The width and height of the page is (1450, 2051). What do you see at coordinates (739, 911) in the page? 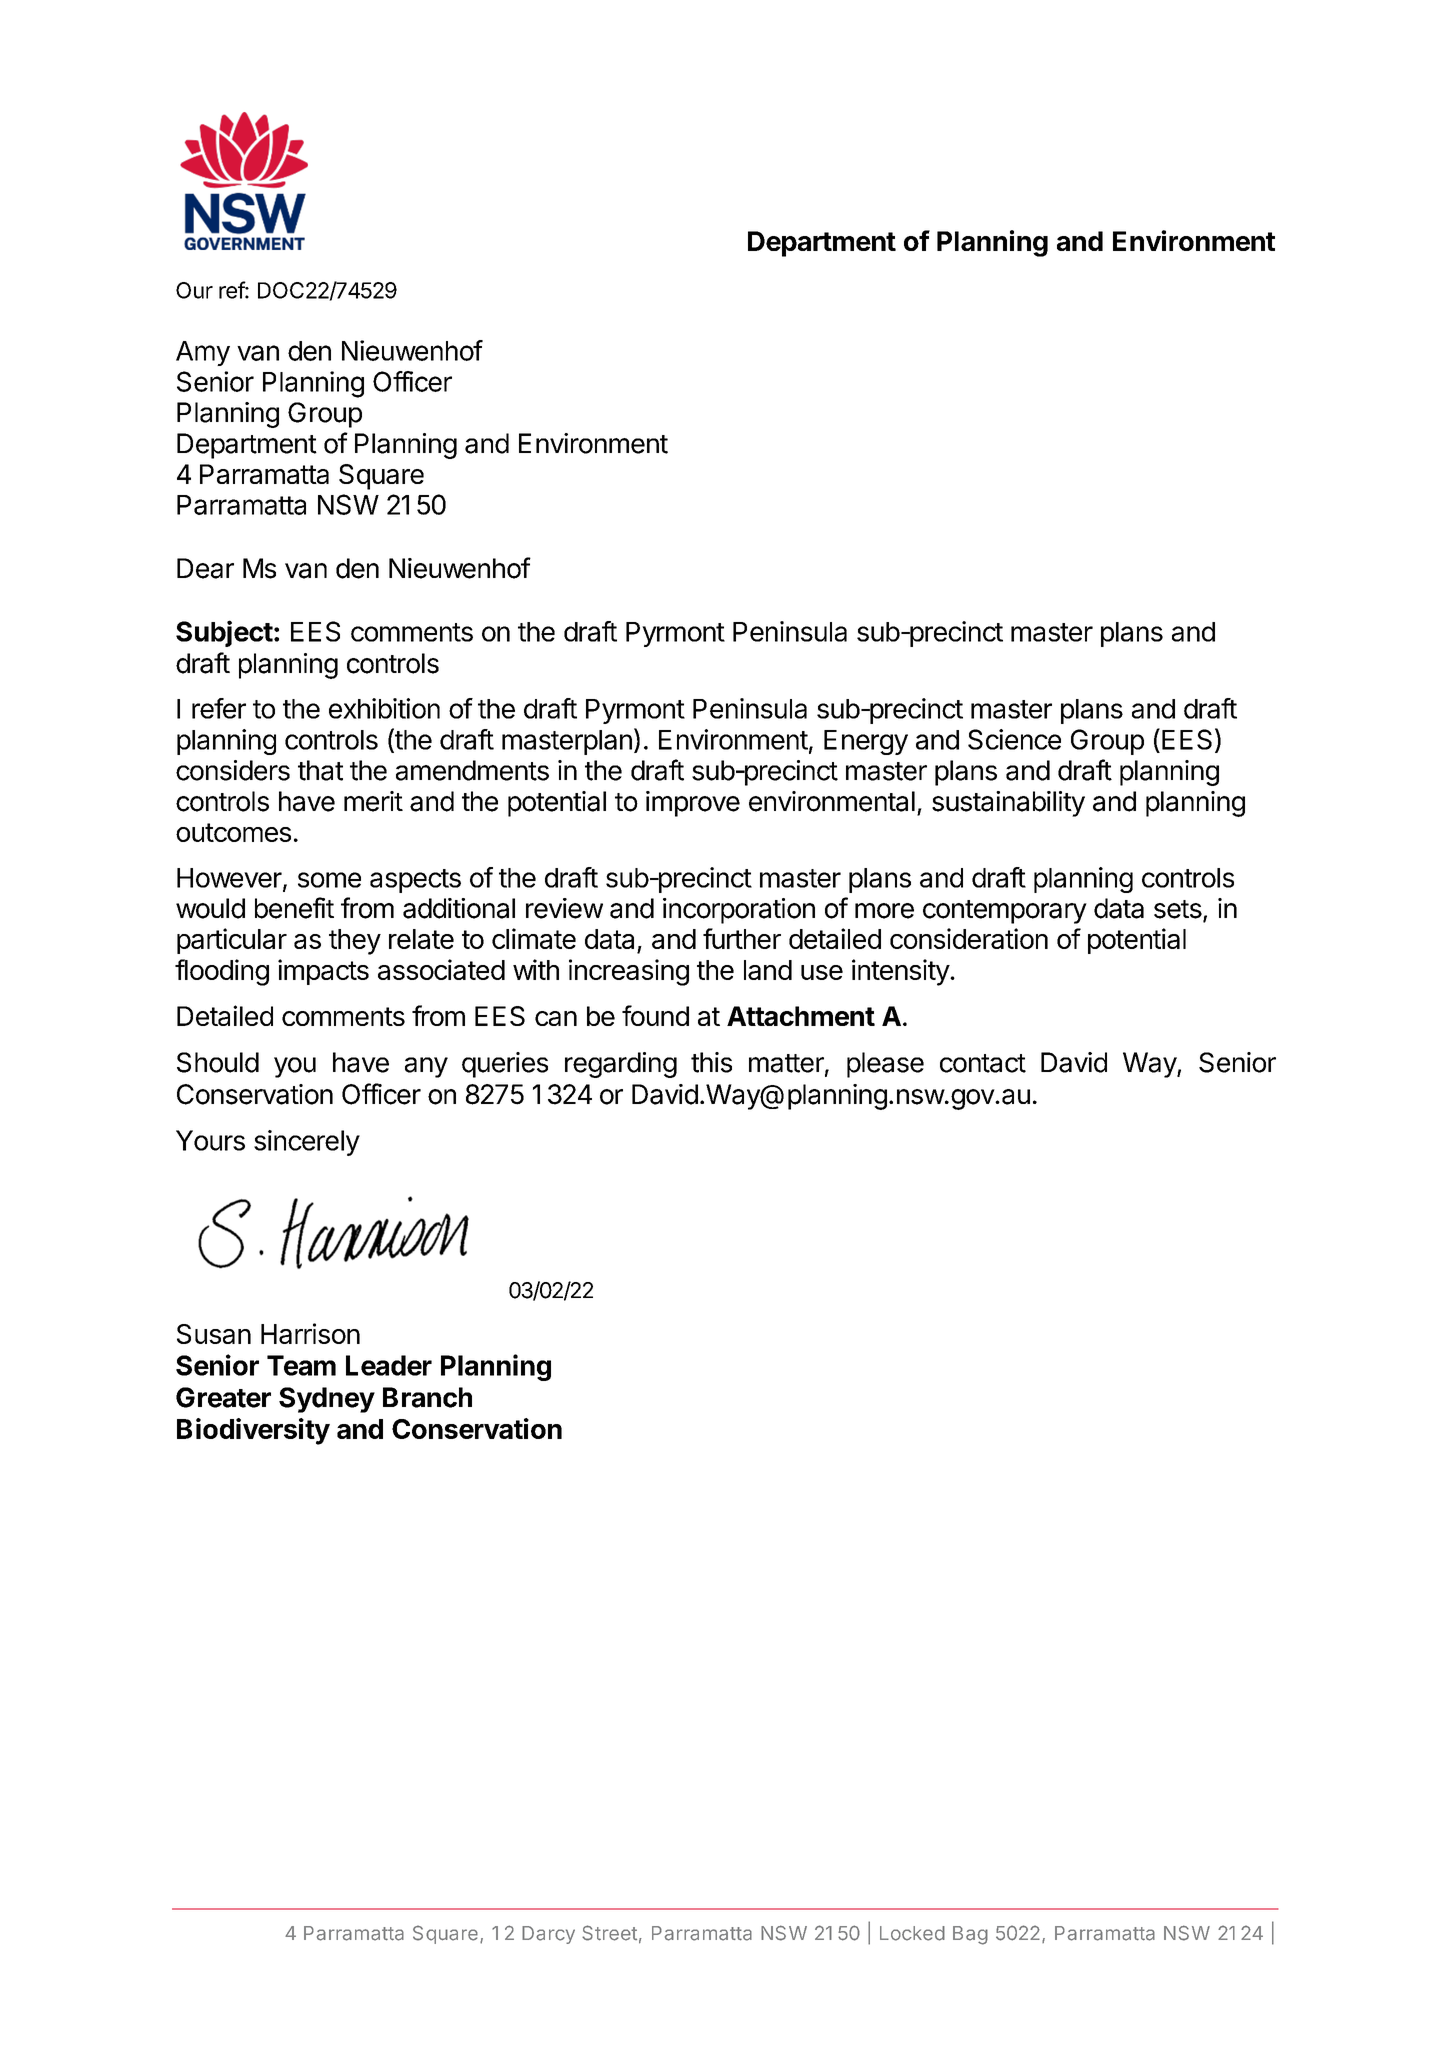
I see `incorporation` at bounding box center [739, 911].
